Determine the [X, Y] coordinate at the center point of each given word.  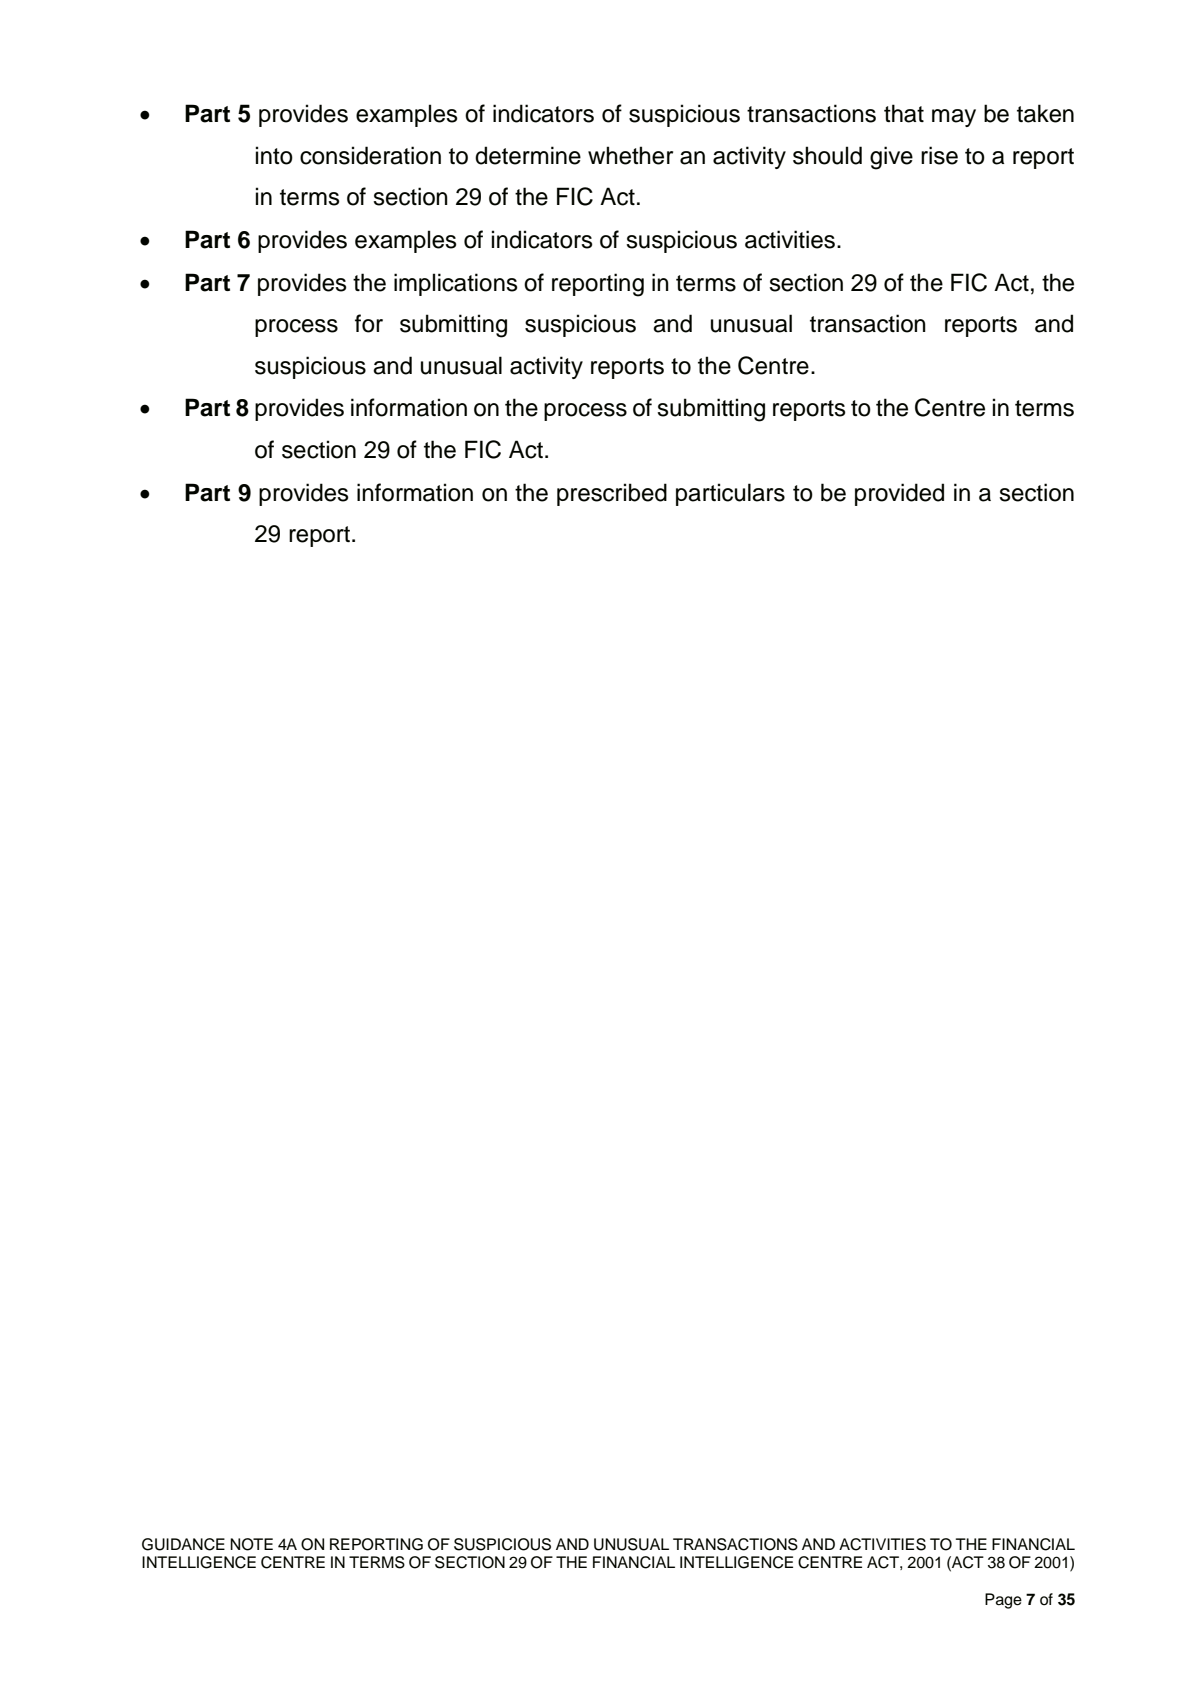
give [891, 158]
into [274, 155]
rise [939, 155]
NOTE [251, 1544]
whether [630, 155]
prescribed [612, 494]
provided [899, 494]
